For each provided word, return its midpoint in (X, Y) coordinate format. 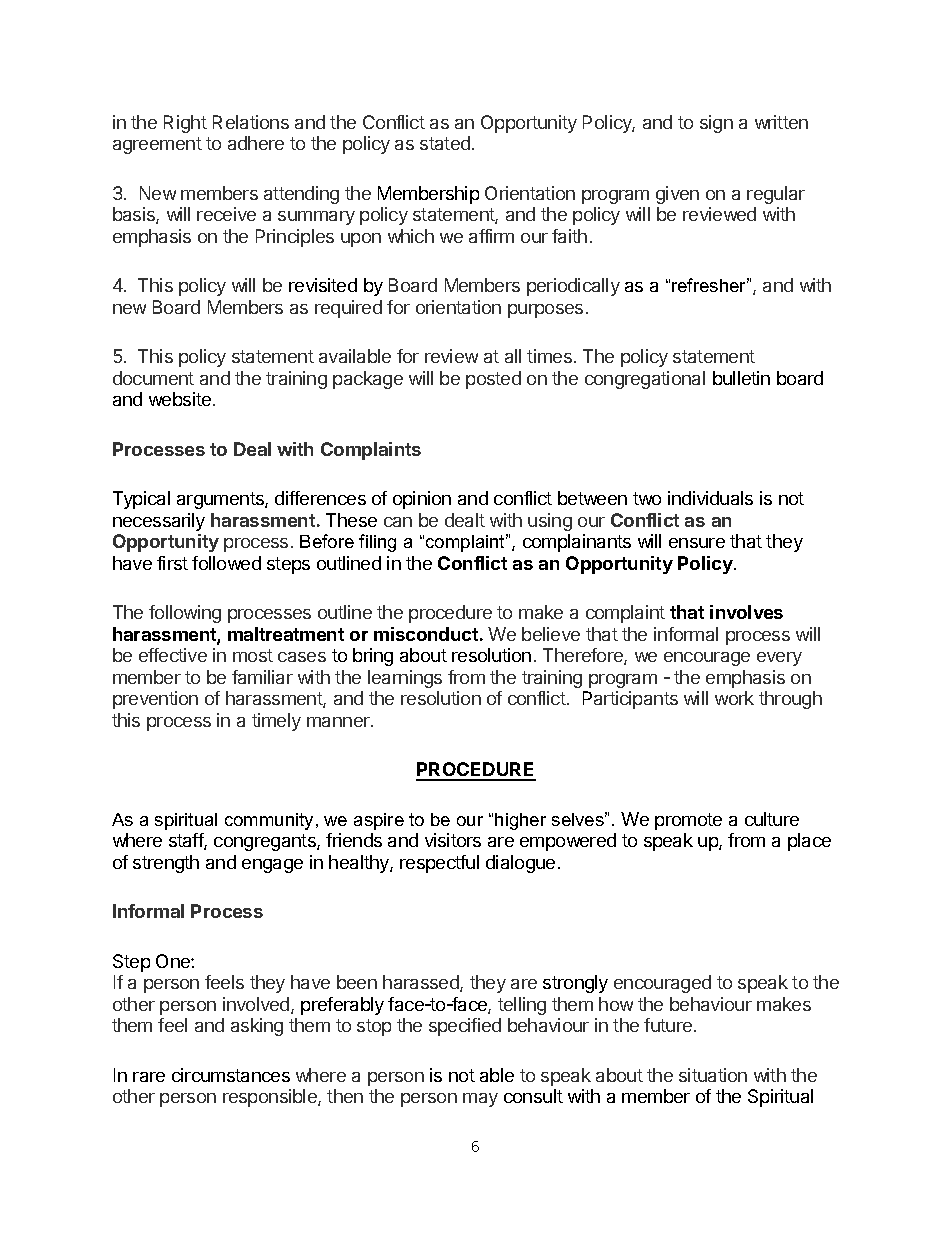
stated (445, 143)
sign (716, 124)
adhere (256, 143)
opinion (422, 500)
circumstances (231, 1075)
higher (520, 821)
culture (772, 819)
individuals (710, 498)
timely (276, 722)
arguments (221, 500)
